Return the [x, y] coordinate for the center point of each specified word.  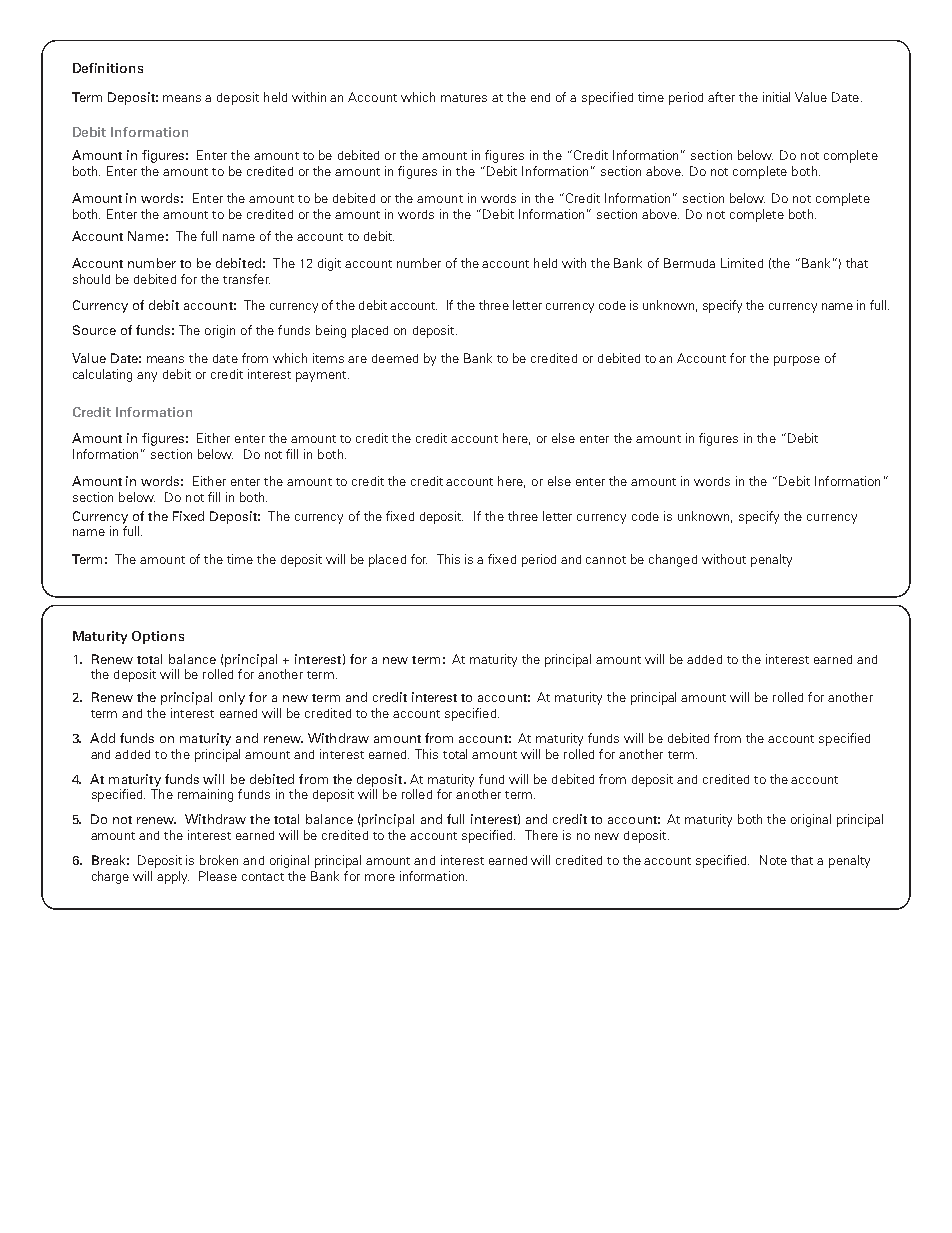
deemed [395, 358]
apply [173, 877]
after [721, 97]
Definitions [108, 68]
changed [673, 560]
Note [773, 860]
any [147, 377]
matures [464, 98]
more [380, 877]
